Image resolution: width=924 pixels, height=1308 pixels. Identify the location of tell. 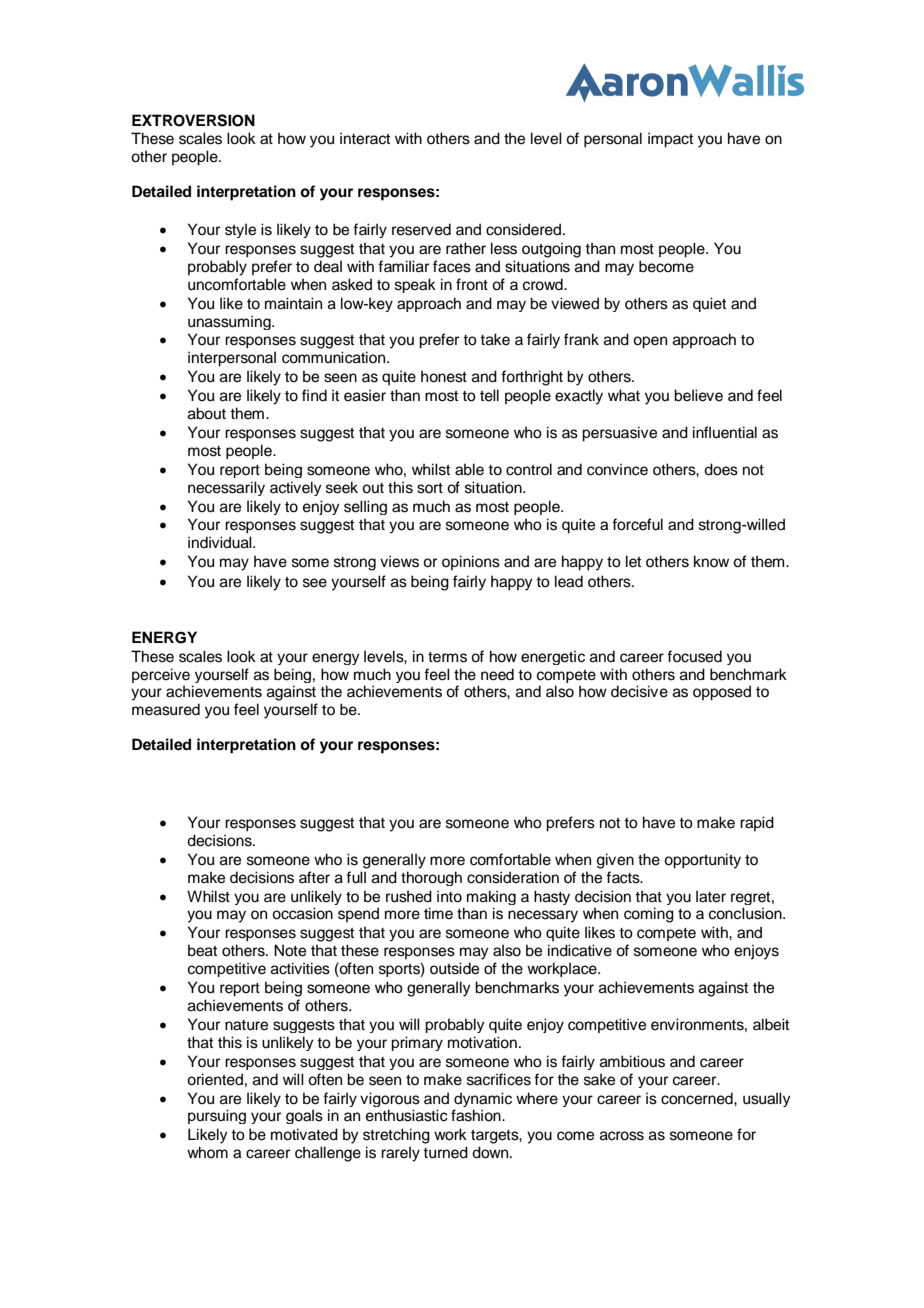
(489, 395).
